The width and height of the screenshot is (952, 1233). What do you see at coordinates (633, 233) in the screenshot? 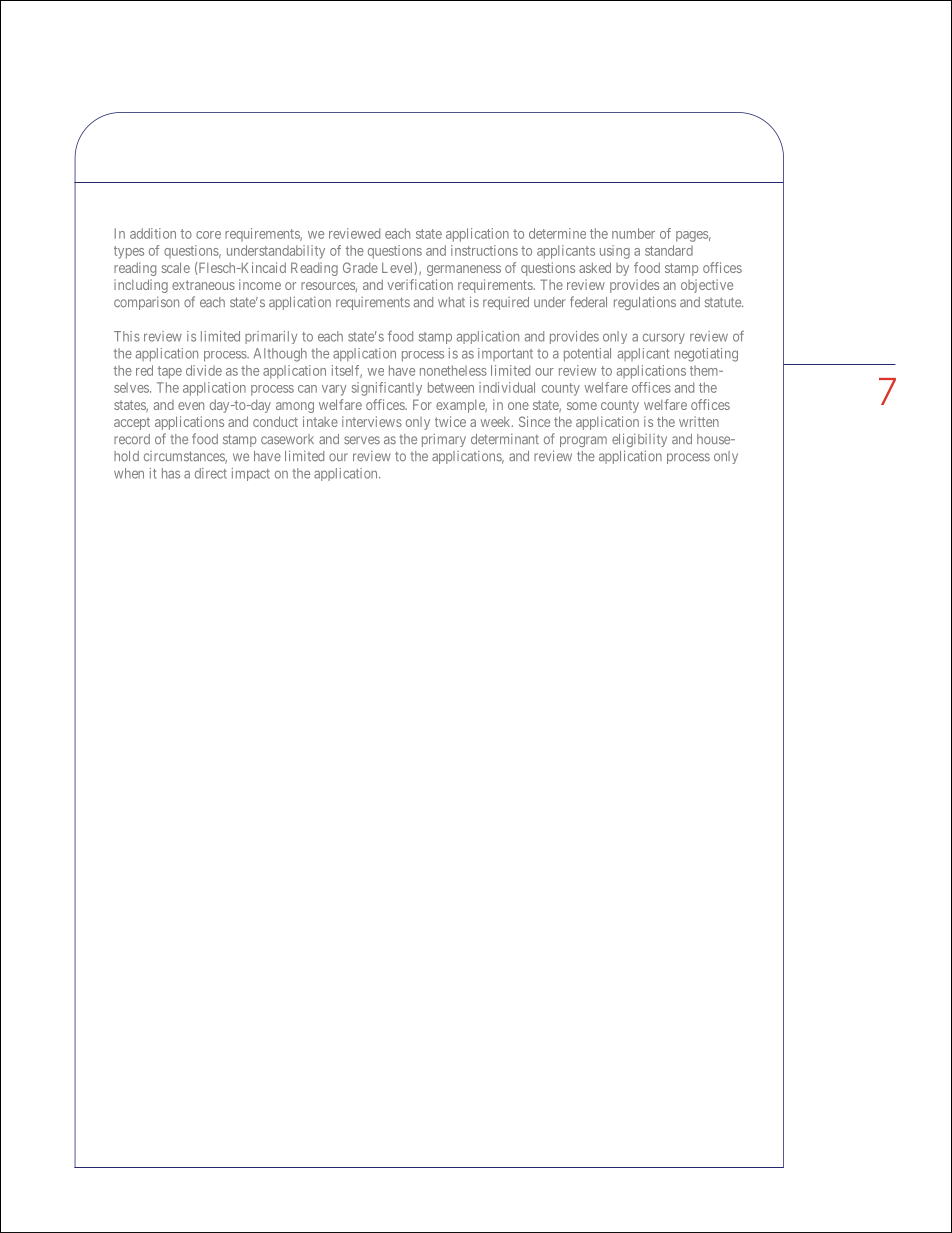
I see `number` at bounding box center [633, 233].
